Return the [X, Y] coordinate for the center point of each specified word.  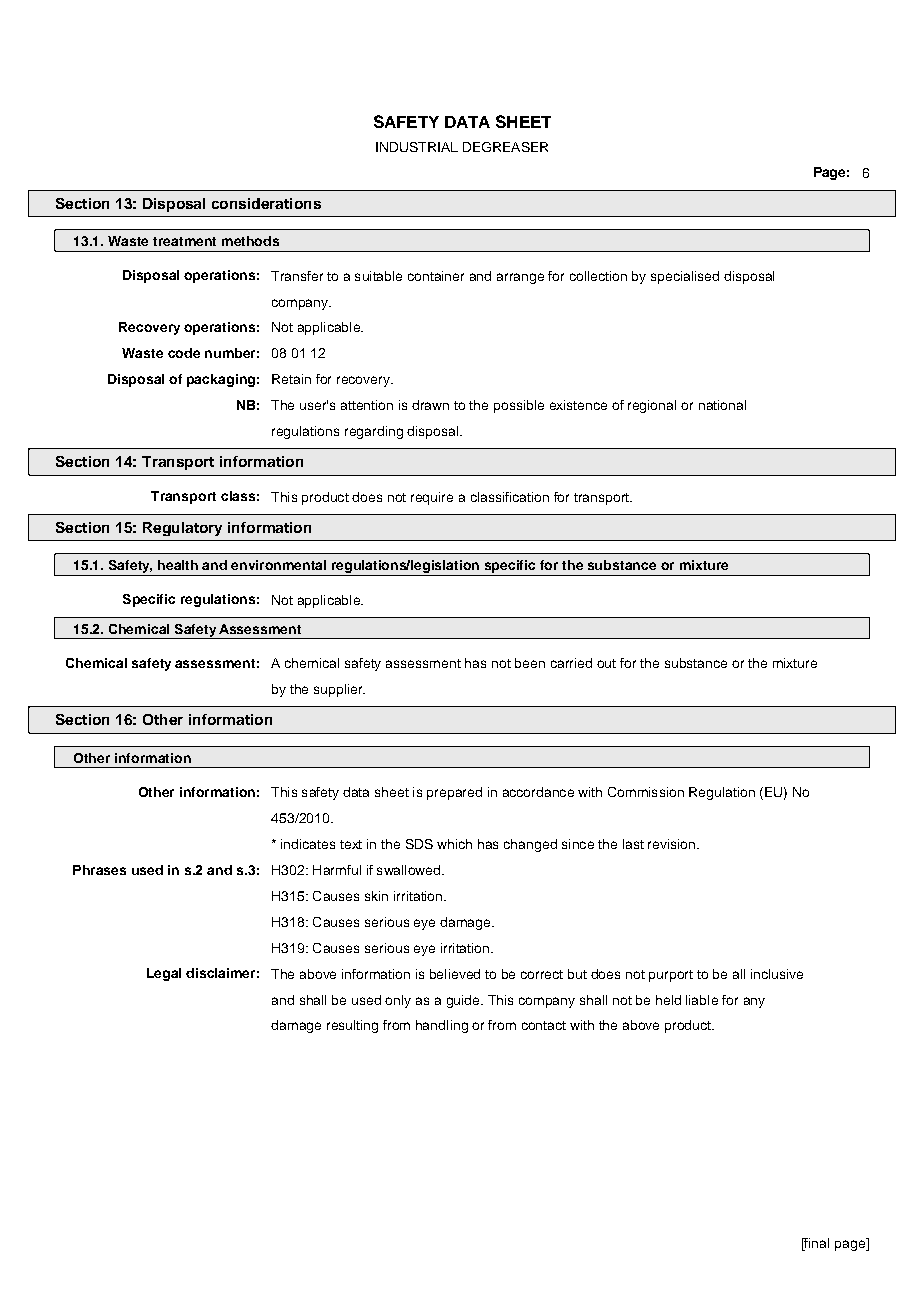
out [606, 663]
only [398, 1001]
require [432, 498]
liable [702, 1000]
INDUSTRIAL [417, 147]
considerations [266, 203]
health [178, 565]
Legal [164, 974]
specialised [685, 277]
